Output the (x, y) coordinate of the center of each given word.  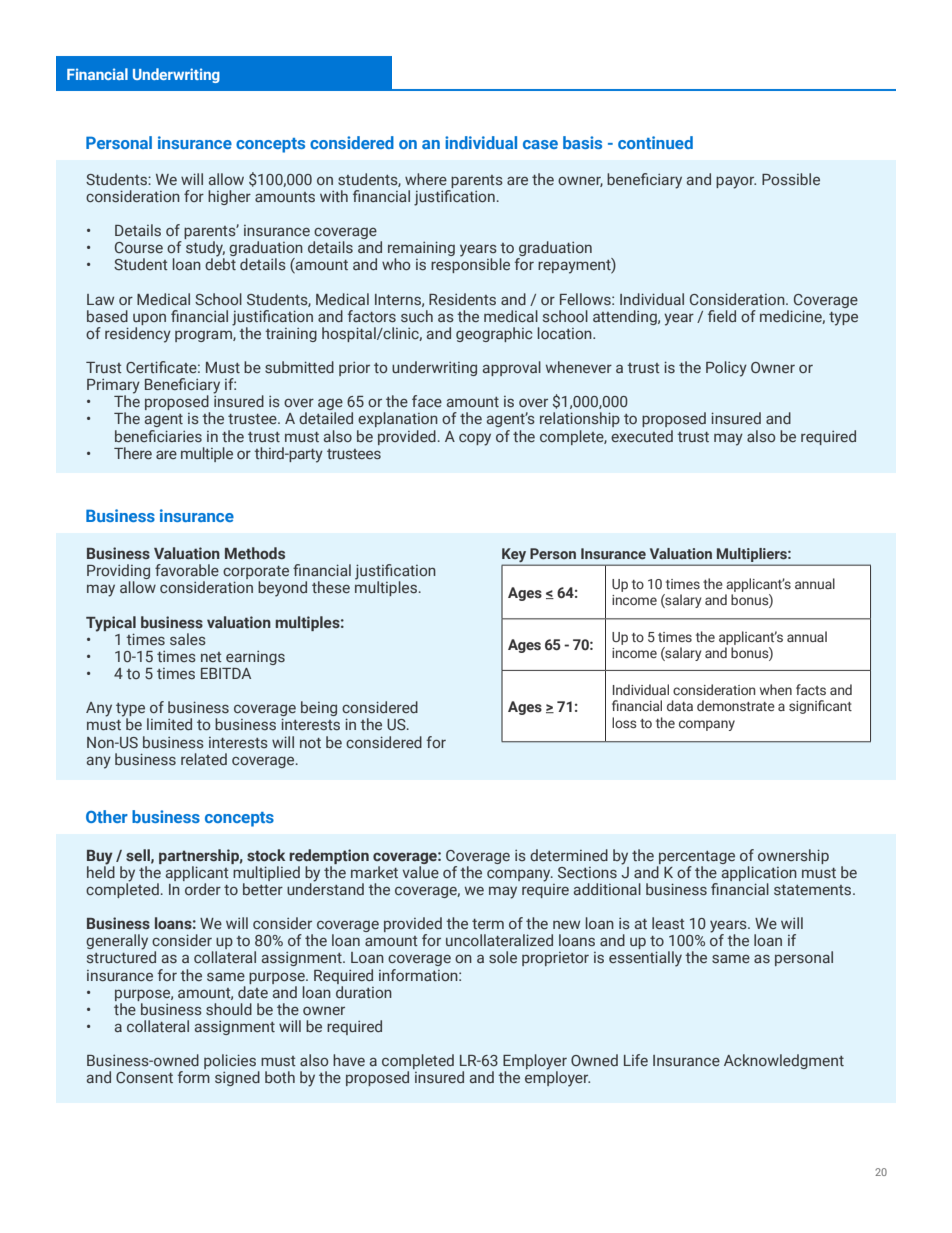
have (349, 1060)
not (310, 743)
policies (231, 1063)
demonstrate (736, 705)
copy (475, 439)
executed (642, 436)
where (426, 179)
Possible (791, 179)
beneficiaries (158, 436)
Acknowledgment (784, 1061)
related (204, 759)
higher (229, 197)
